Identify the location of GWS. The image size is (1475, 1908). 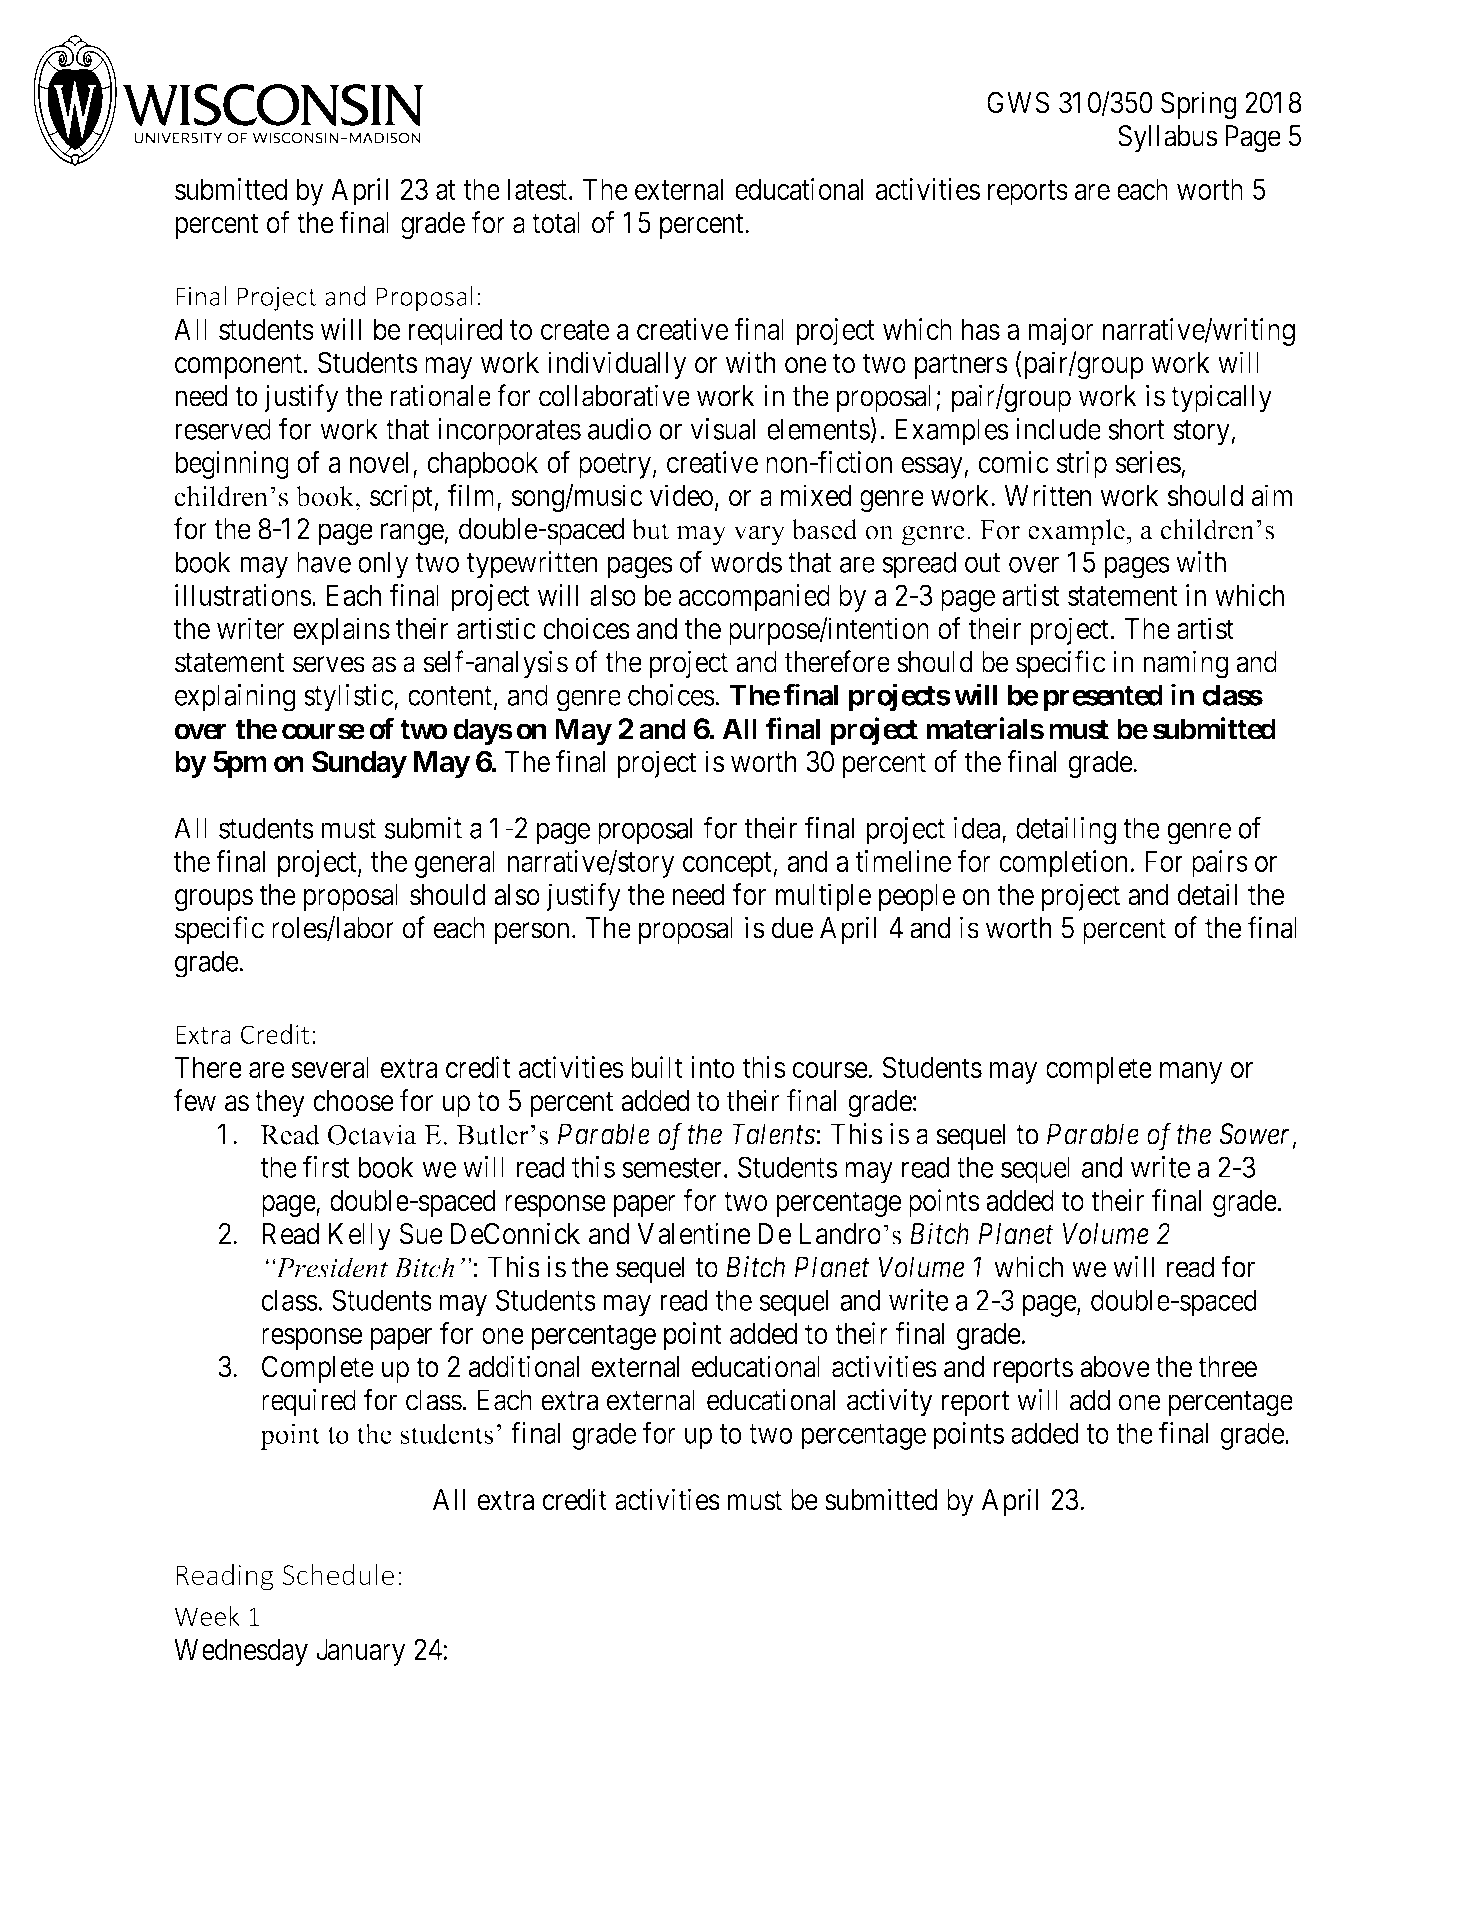
(1018, 102).
